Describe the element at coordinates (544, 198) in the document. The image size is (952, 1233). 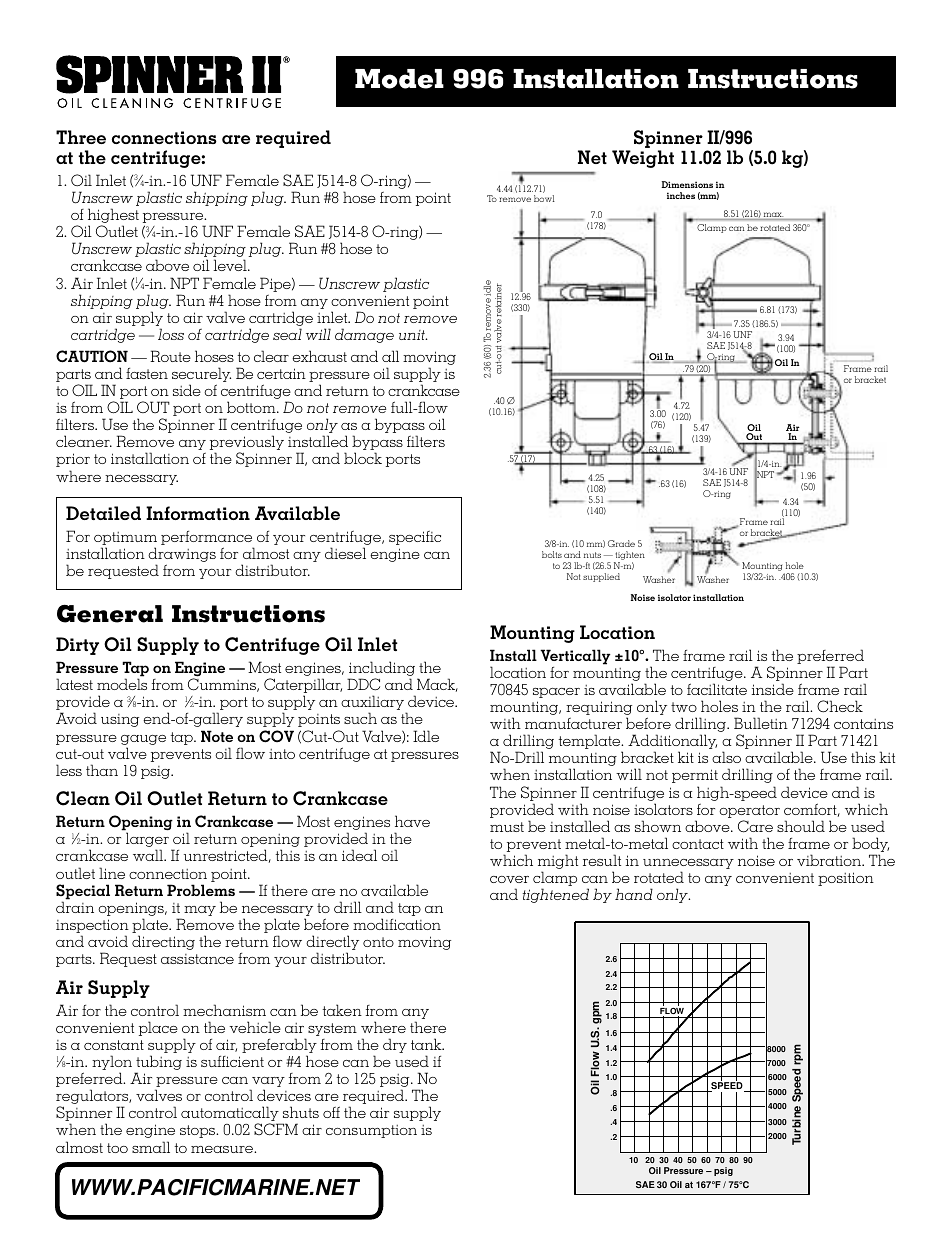
I see `bowl` at that location.
